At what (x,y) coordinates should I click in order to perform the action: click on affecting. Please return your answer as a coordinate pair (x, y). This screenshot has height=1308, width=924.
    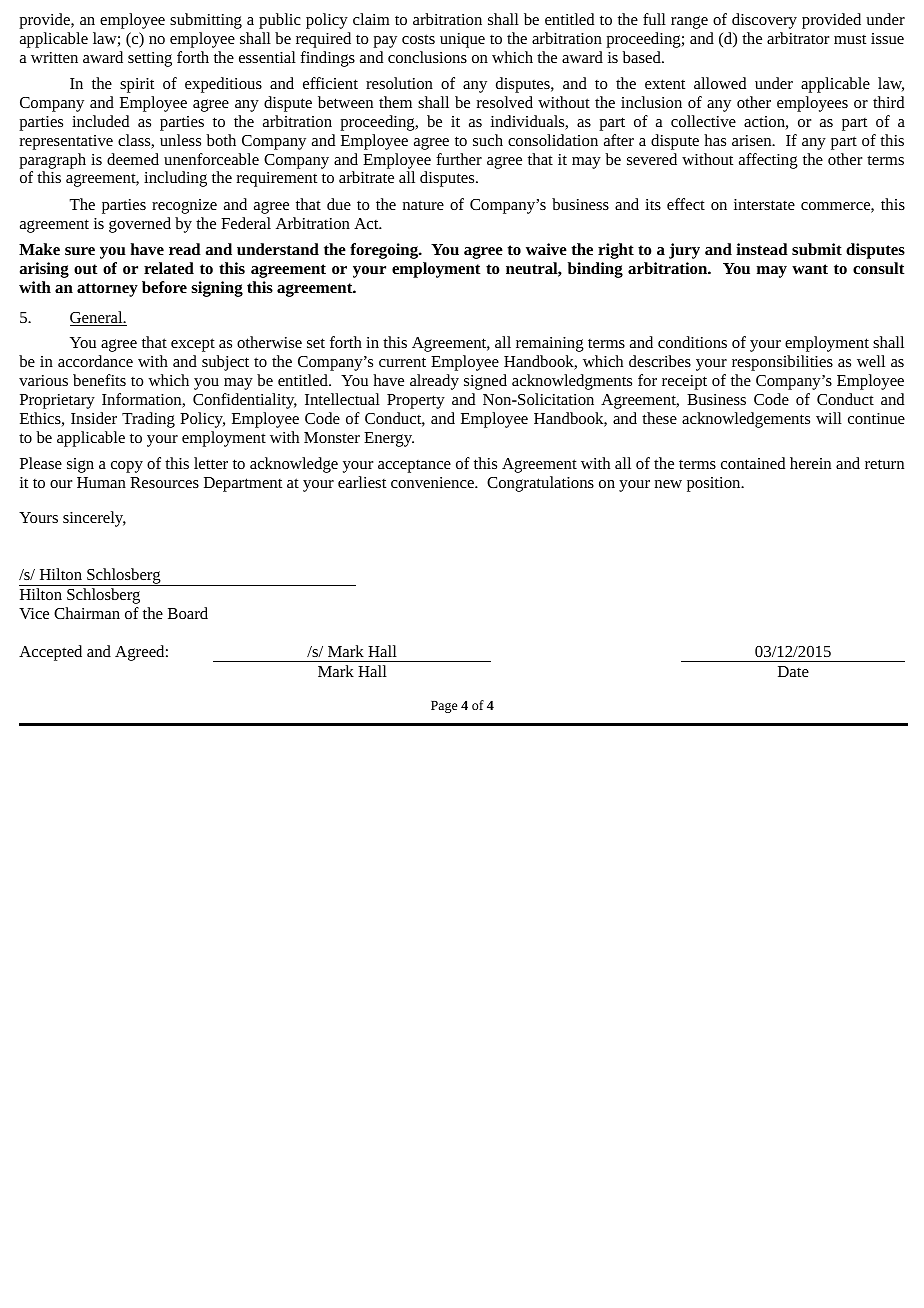
    Looking at the image, I should click on (768, 161).
